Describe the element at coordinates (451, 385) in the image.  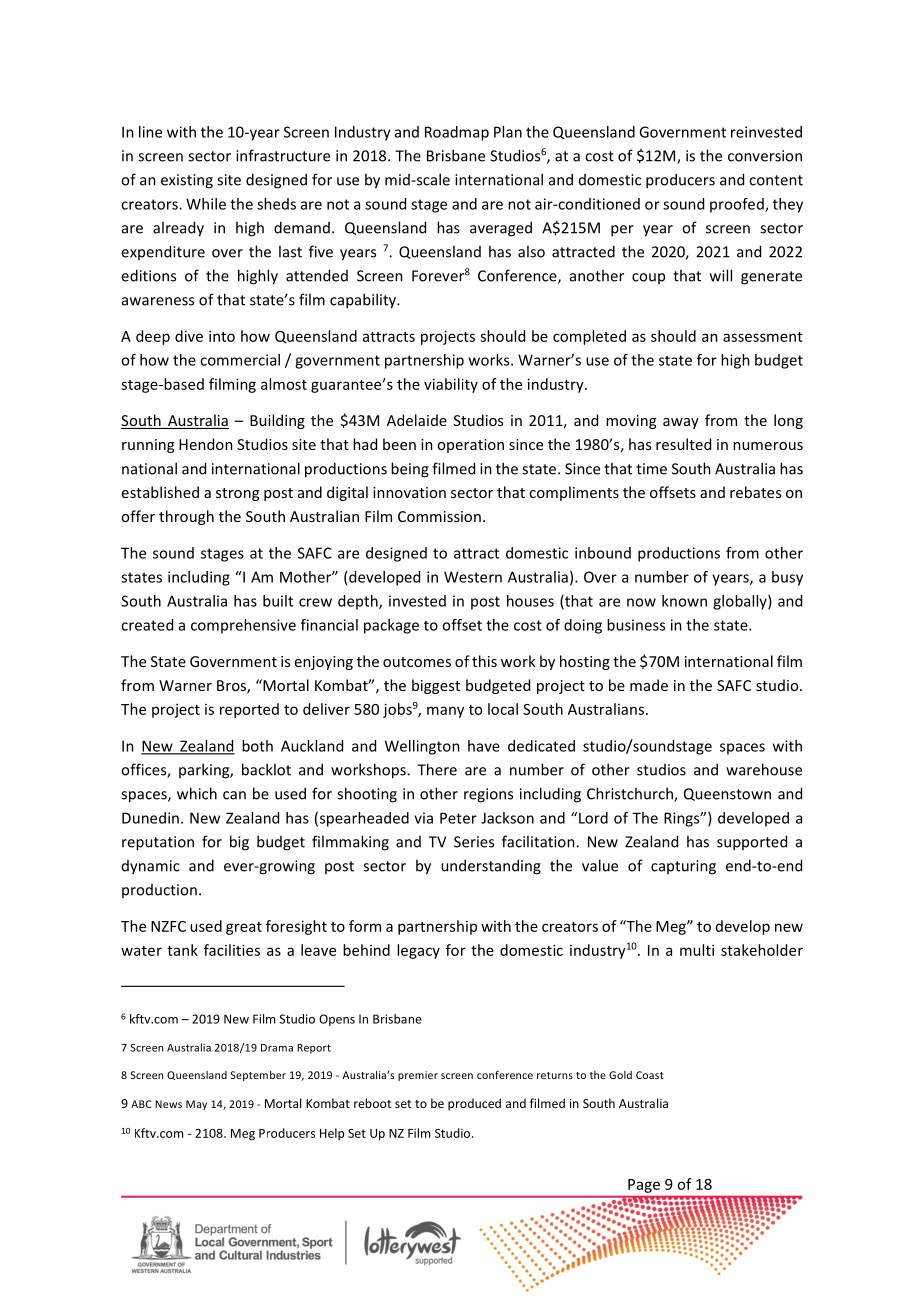
I see `viability` at that location.
